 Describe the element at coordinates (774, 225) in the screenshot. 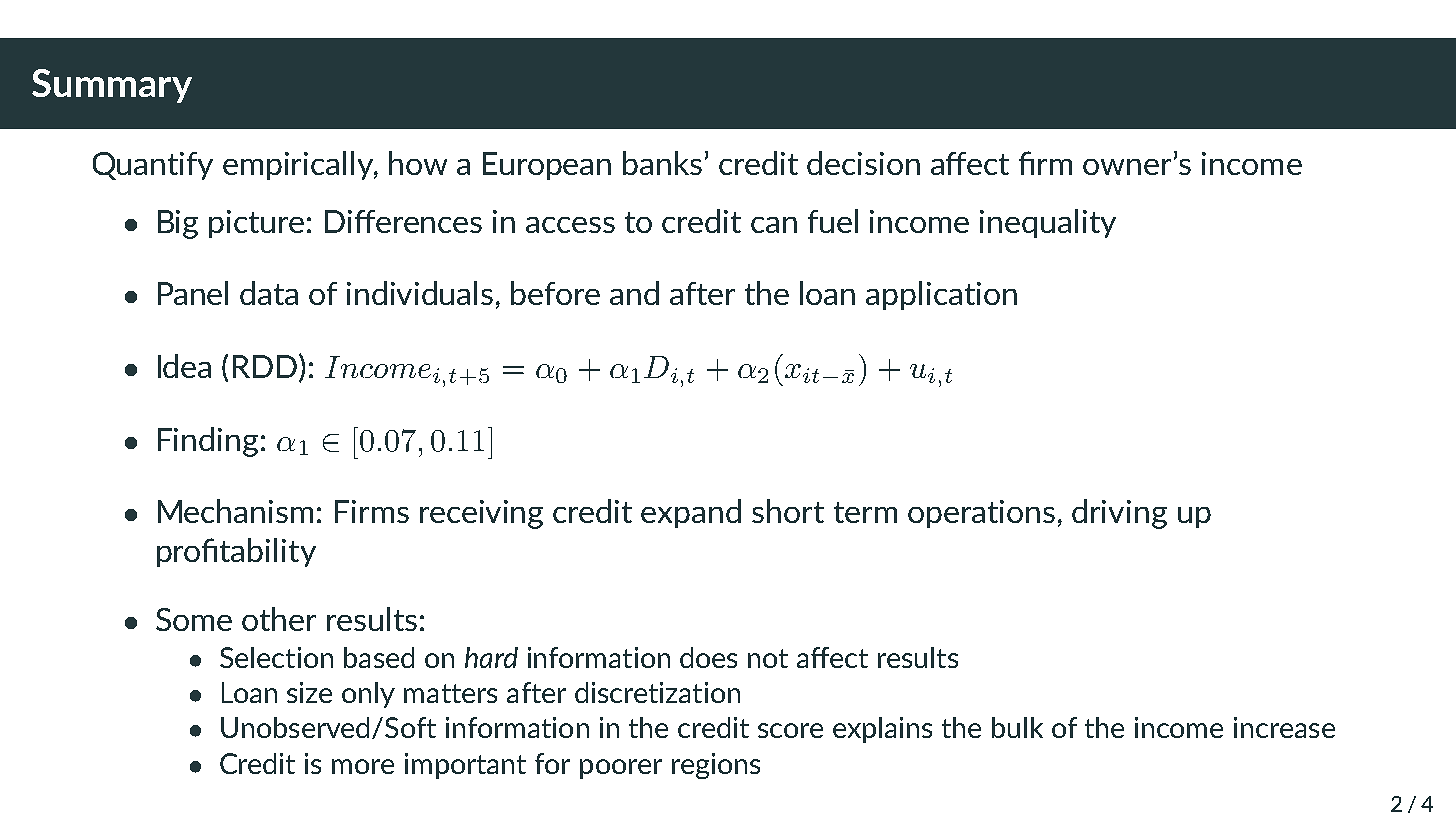

I see `can` at that location.
